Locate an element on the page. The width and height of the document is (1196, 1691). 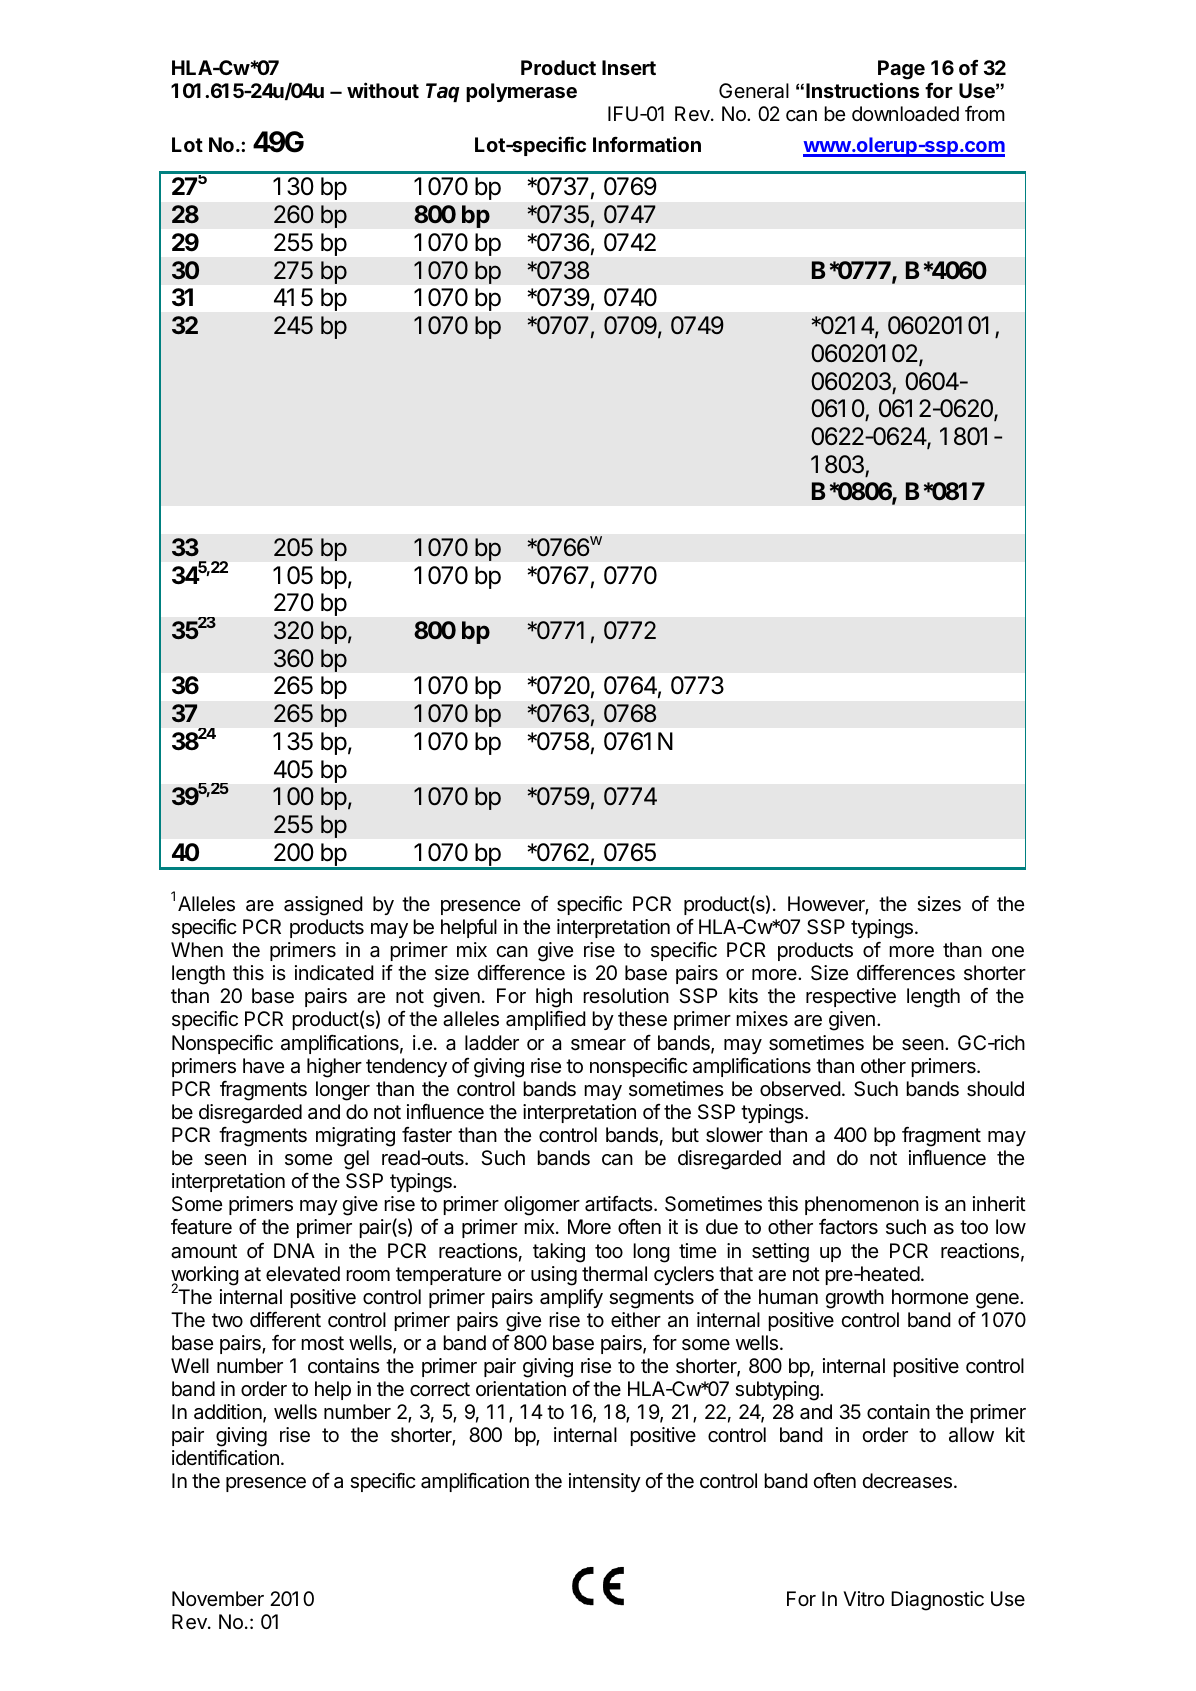
artifacts is located at coordinates (620, 1204).
